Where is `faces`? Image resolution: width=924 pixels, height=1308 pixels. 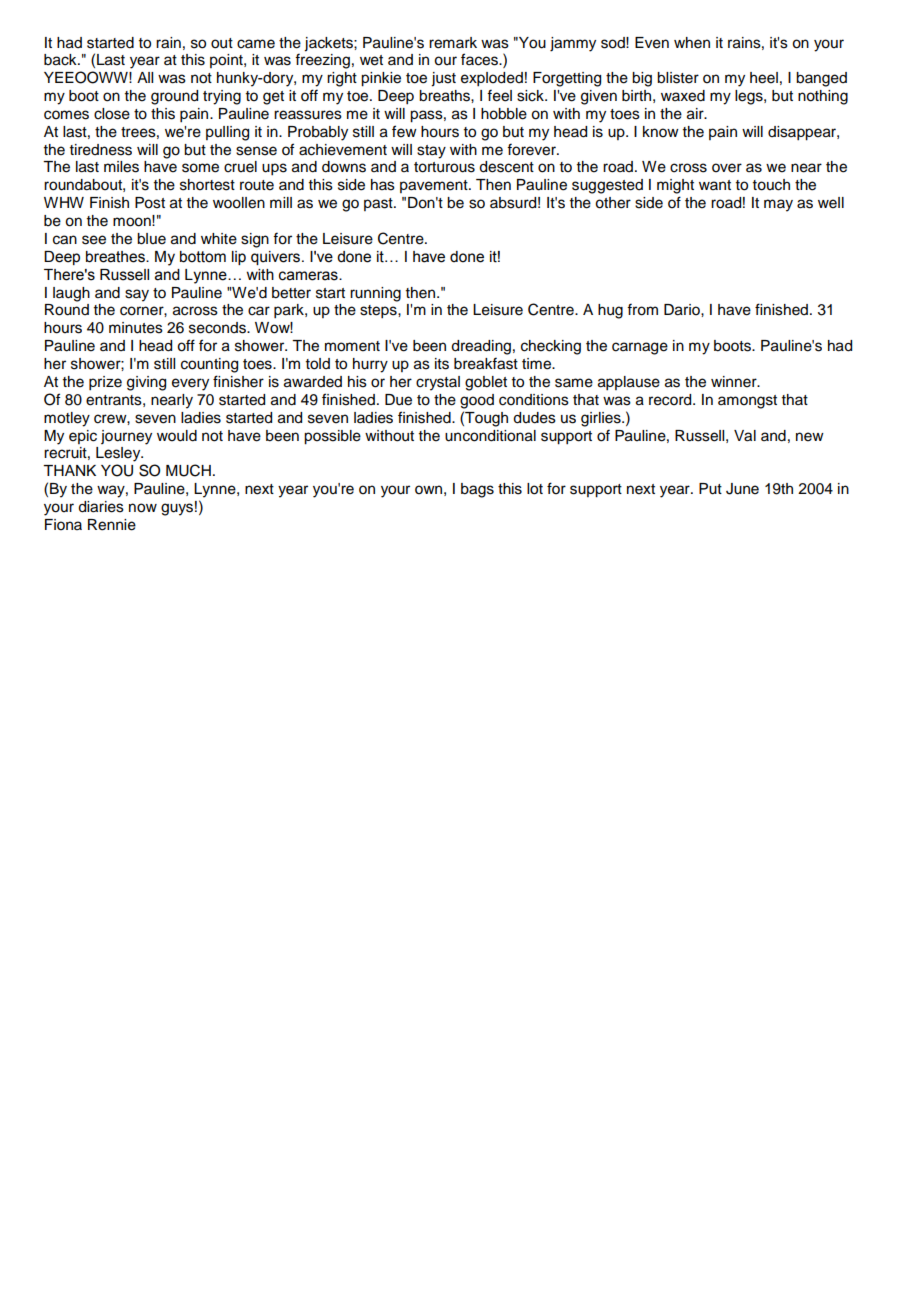
faces is located at coordinates (480, 59).
